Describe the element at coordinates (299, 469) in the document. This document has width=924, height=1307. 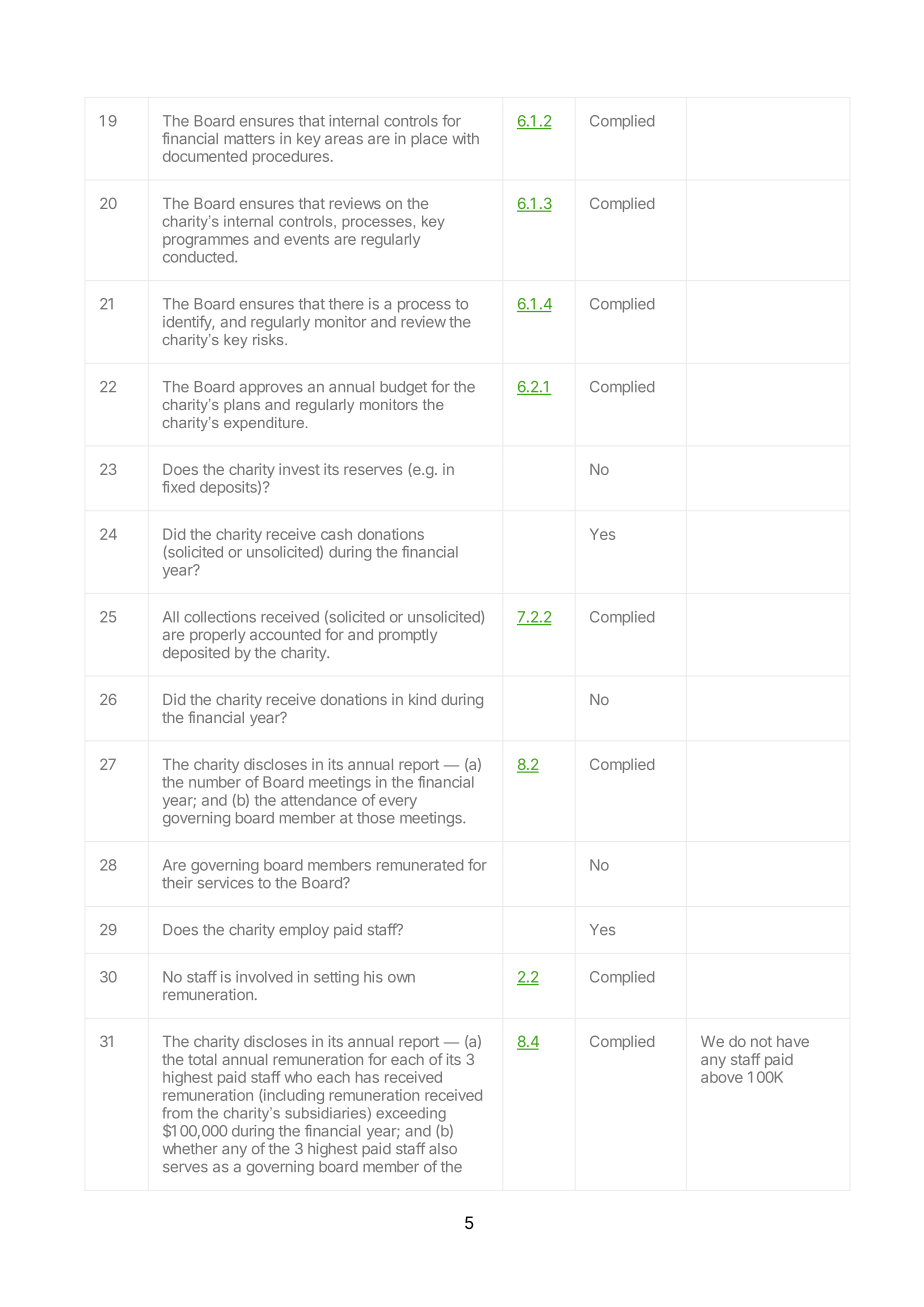
I see `invest` at that location.
